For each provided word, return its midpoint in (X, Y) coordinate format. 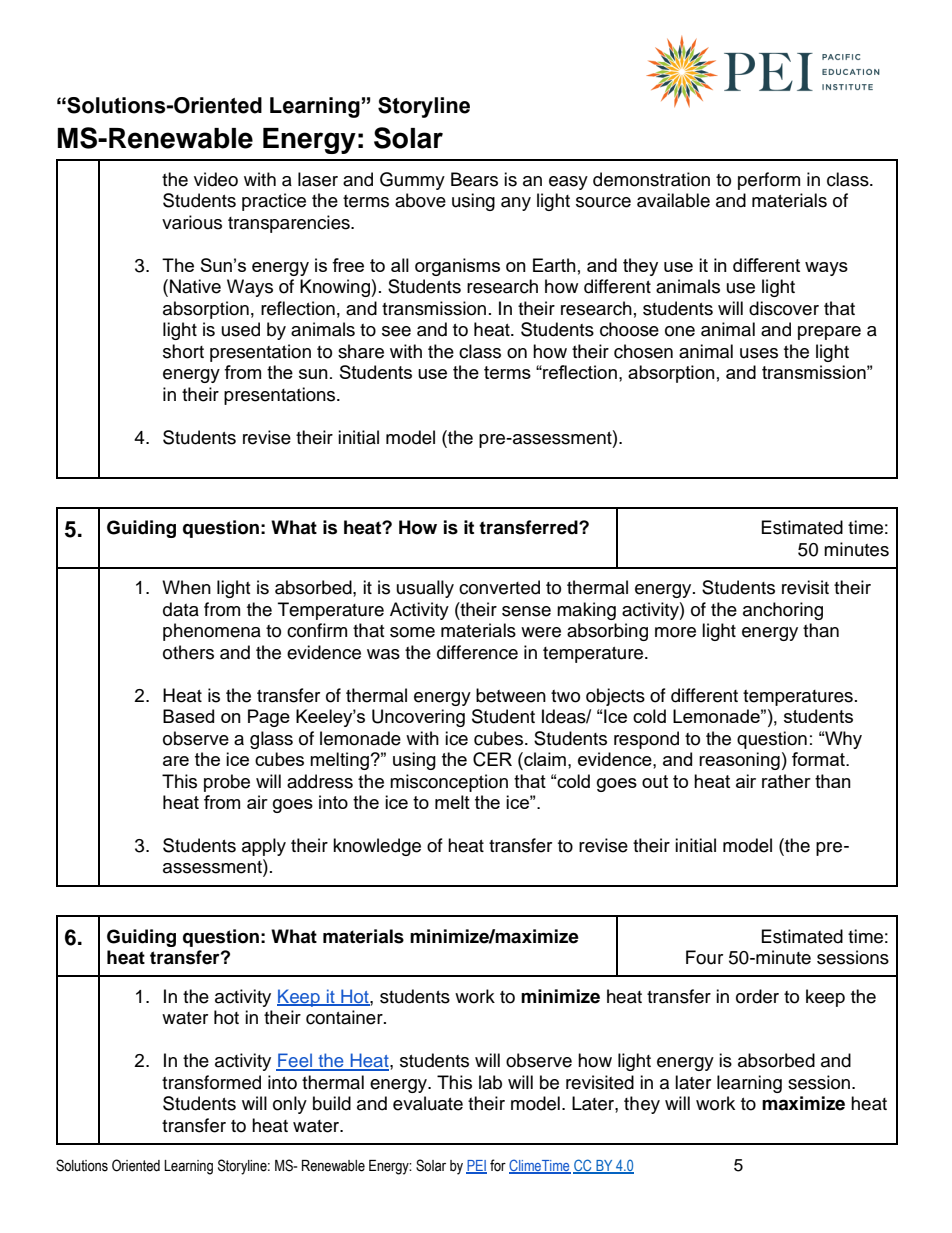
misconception (449, 783)
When (186, 587)
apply (264, 847)
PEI (476, 1166)
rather (786, 781)
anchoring (783, 611)
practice (274, 202)
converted (499, 587)
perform (769, 181)
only (290, 1105)
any (516, 204)
